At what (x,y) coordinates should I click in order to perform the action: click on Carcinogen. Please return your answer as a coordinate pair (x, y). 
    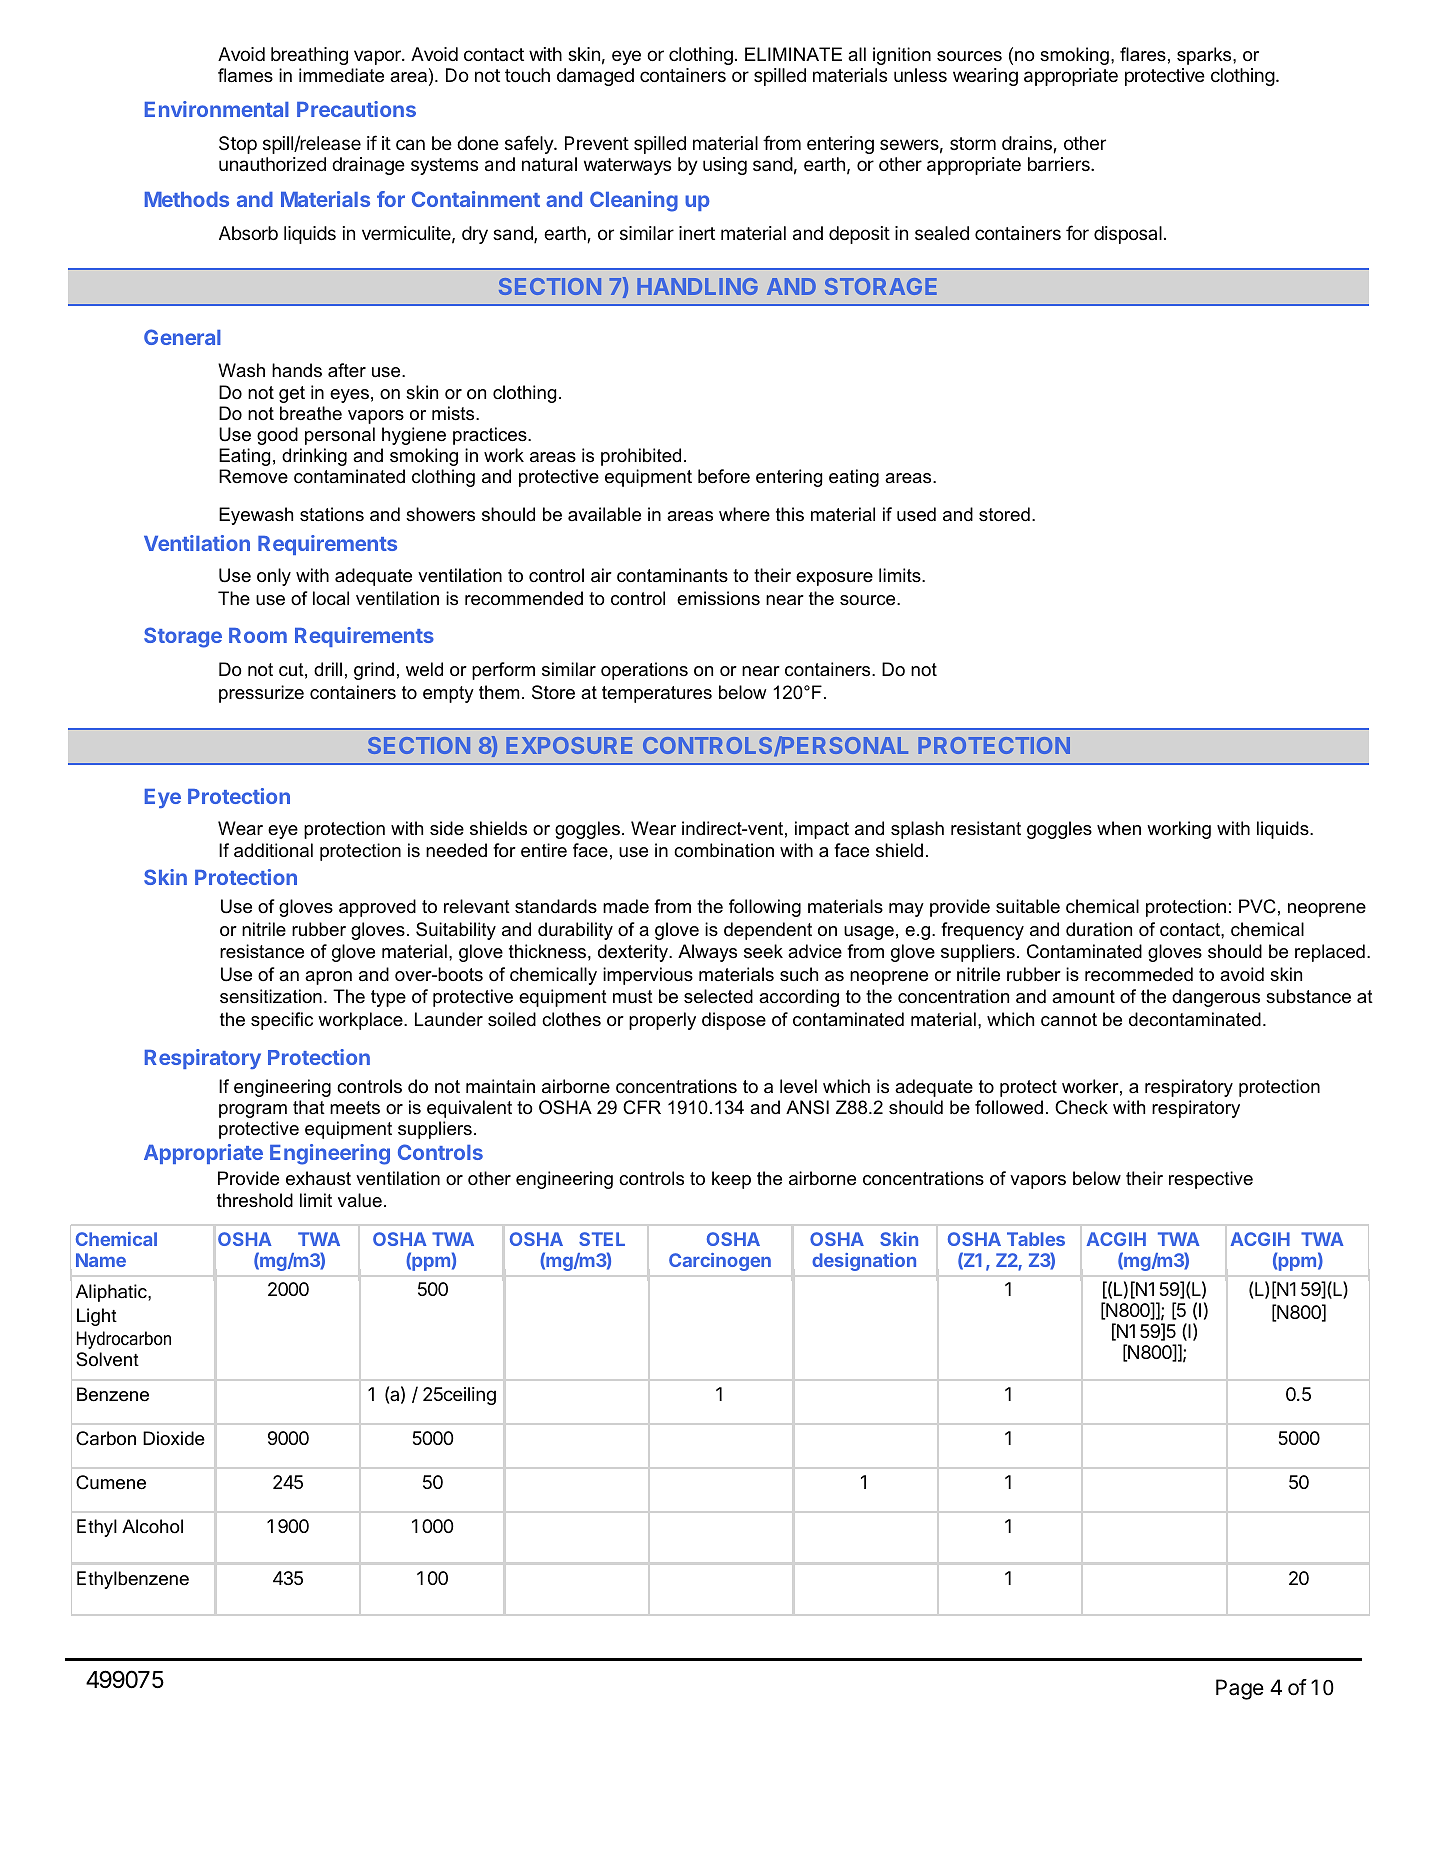
    Looking at the image, I should click on (720, 1262).
